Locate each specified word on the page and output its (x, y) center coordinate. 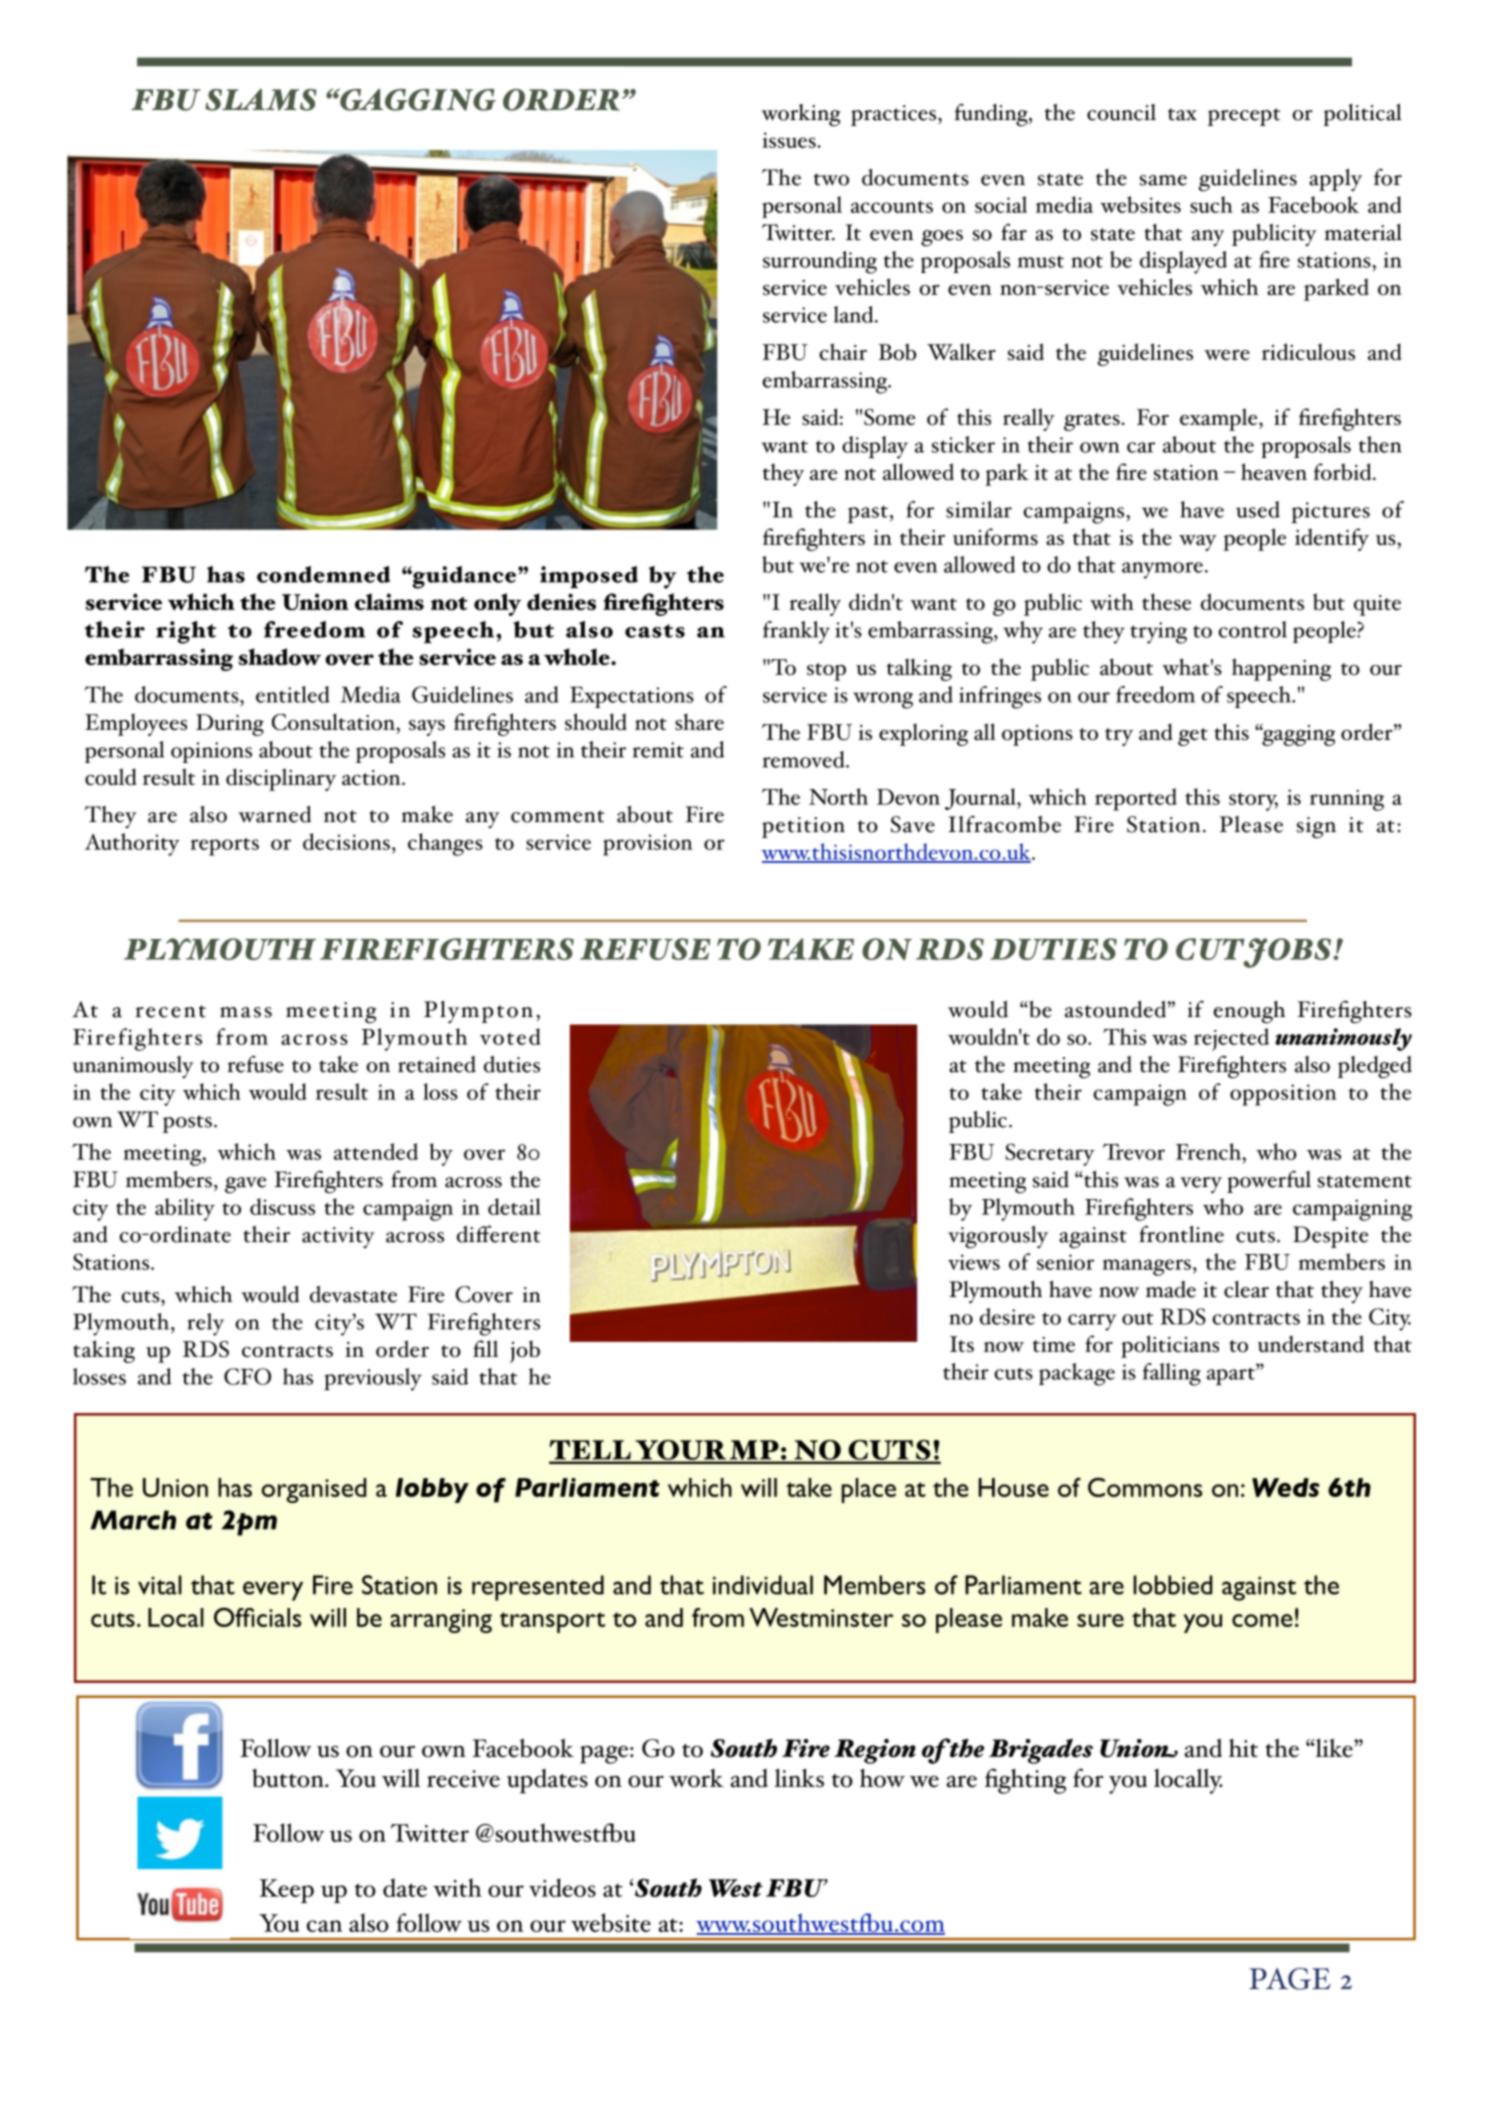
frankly (796, 632)
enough (1249, 1012)
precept (1244, 117)
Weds (1285, 1487)
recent (170, 1011)
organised (313, 1490)
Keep (287, 1891)
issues (790, 140)
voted (510, 1036)
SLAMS (261, 100)
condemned (323, 574)
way (1198, 543)
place (869, 1490)
